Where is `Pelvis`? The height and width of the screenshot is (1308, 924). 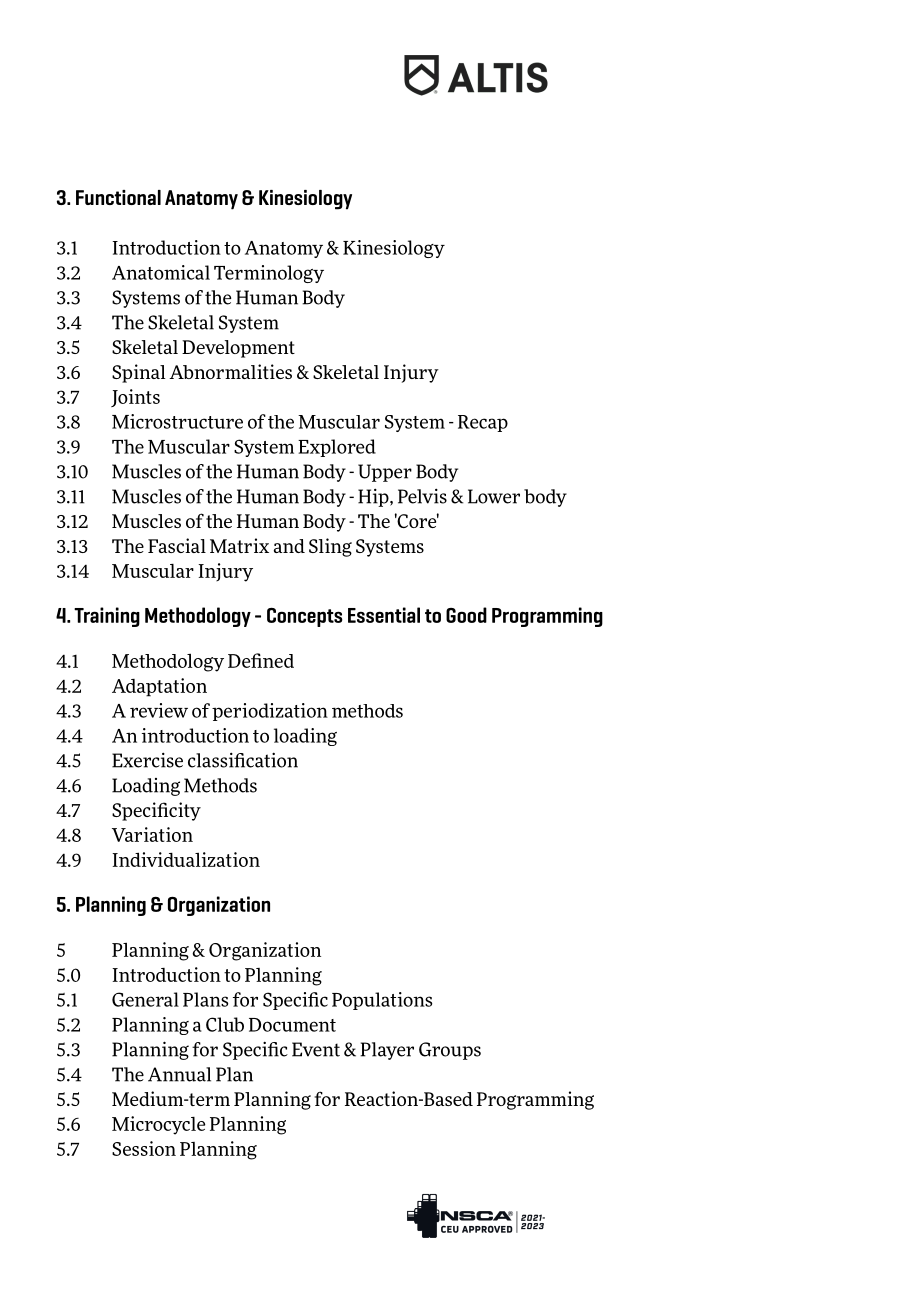 Pelvis is located at coordinates (422, 496).
